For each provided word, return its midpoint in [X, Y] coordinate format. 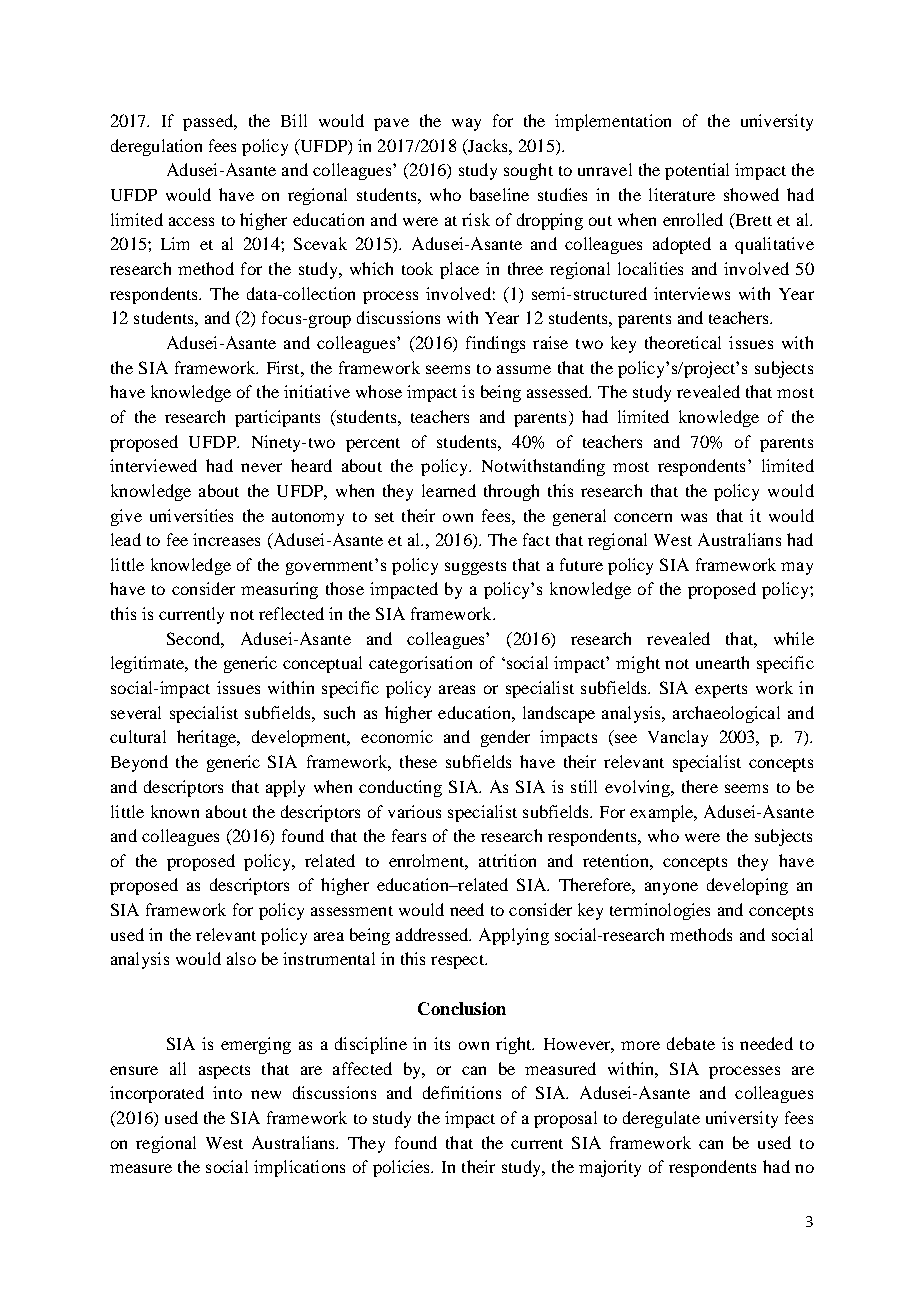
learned [449, 490]
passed [209, 122]
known [175, 811]
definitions [462, 1092]
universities [191, 515]
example [663, 813]
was [694, 517]
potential [697, 171]
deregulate [661, 1119]
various [414, 811]
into [227, 1092]
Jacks [488, 145]
